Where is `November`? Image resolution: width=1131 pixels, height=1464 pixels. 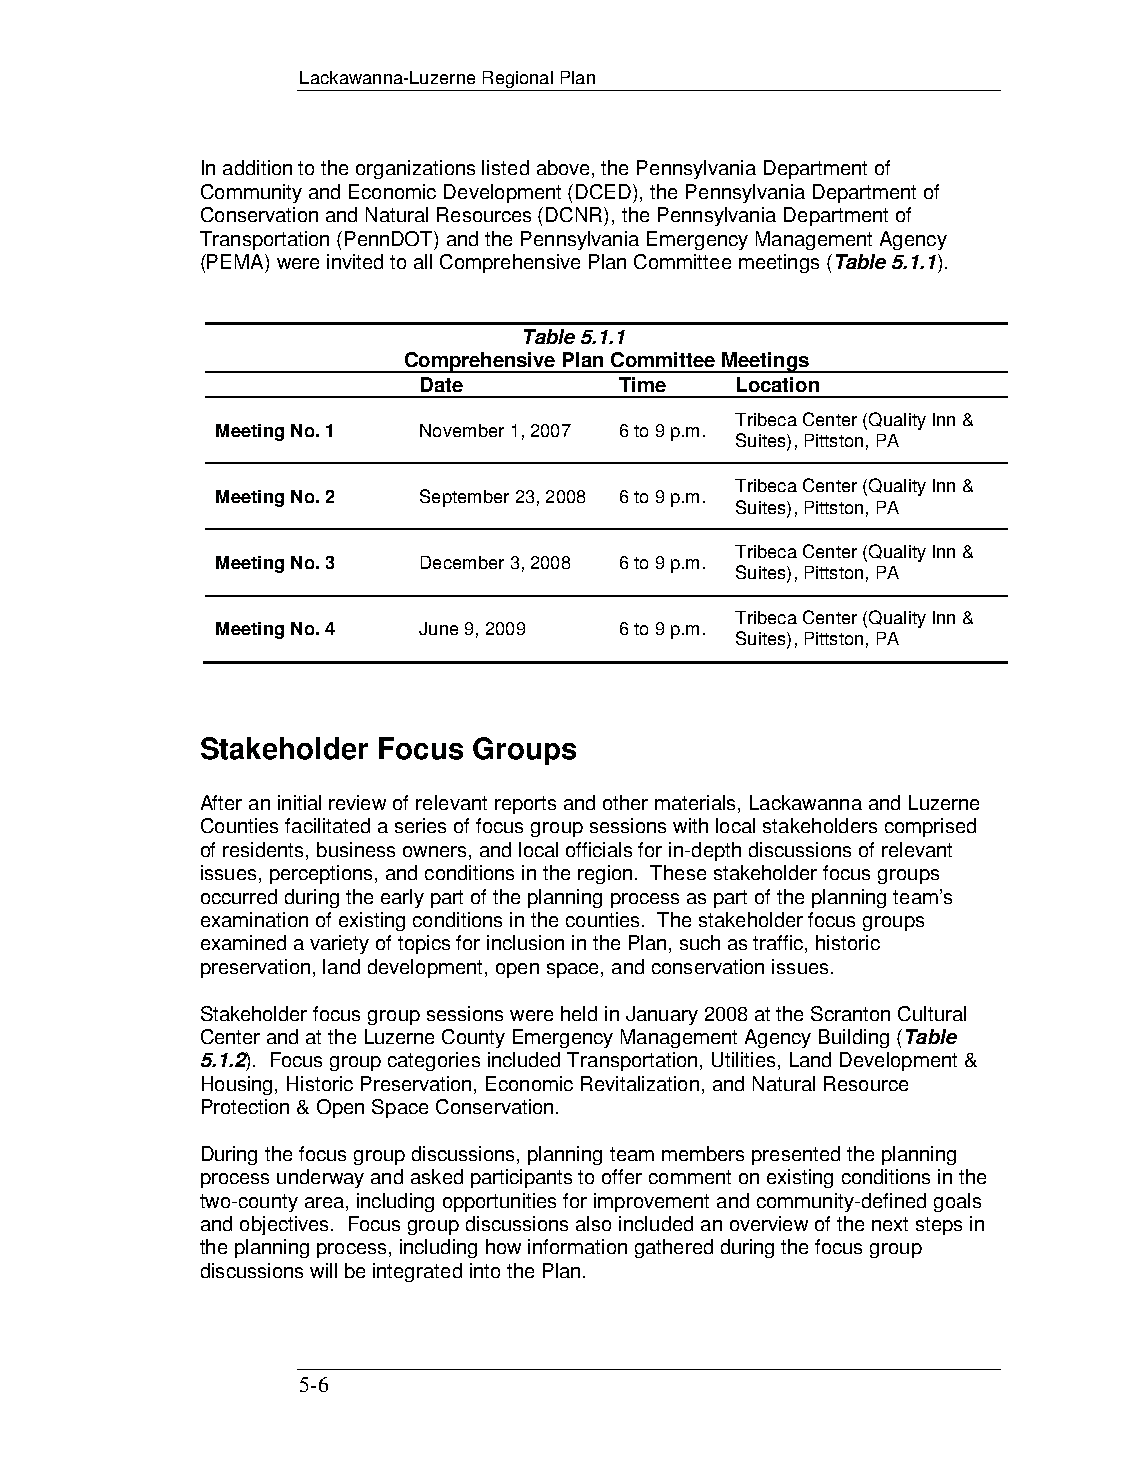
November is located at coordinates (462, 430).
